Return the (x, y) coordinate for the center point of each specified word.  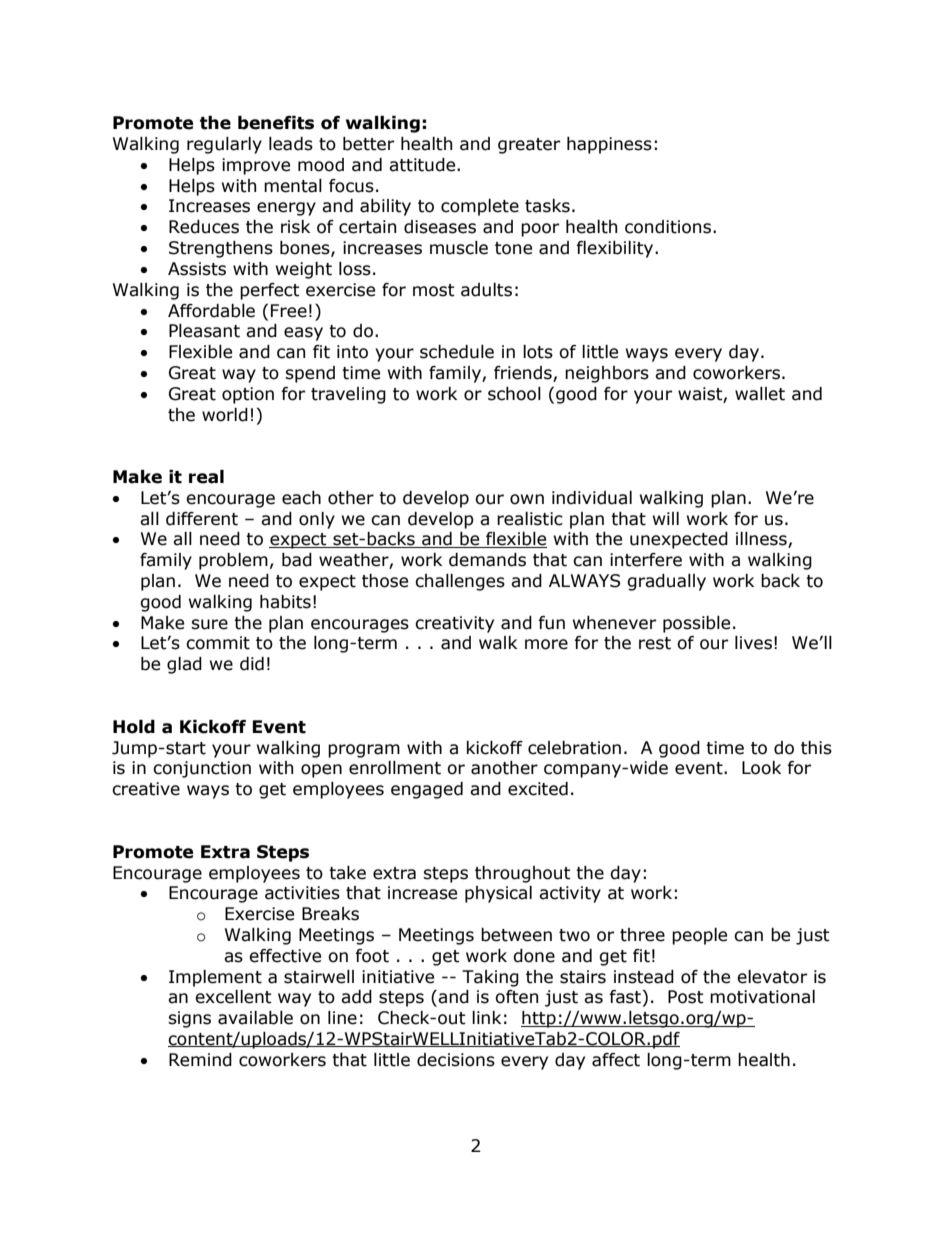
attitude (423, 165)
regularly (224, 145)
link (486, 1017)
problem (233, 561)
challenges (460, 582)
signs (189, 1019)
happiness (609, 145)
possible (696, 624)
